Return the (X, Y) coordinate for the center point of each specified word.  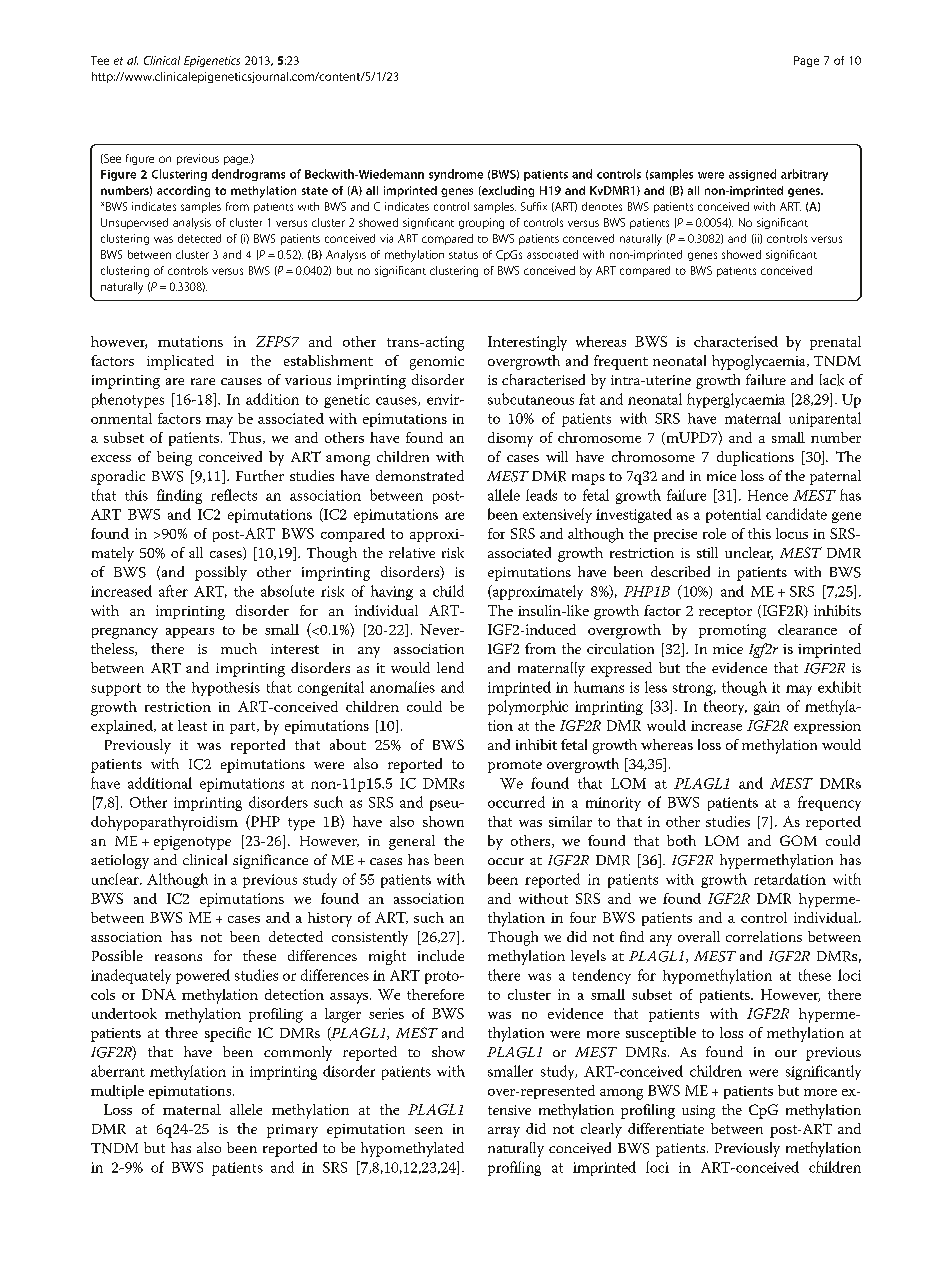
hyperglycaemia (736, 400)
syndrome (456, 175)
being (174, 458)
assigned (752, 175)
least (192, 725)
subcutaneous (531, 399)
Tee (100, 60)
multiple (117, 1092)
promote (515, 766)
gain (767, 708)
